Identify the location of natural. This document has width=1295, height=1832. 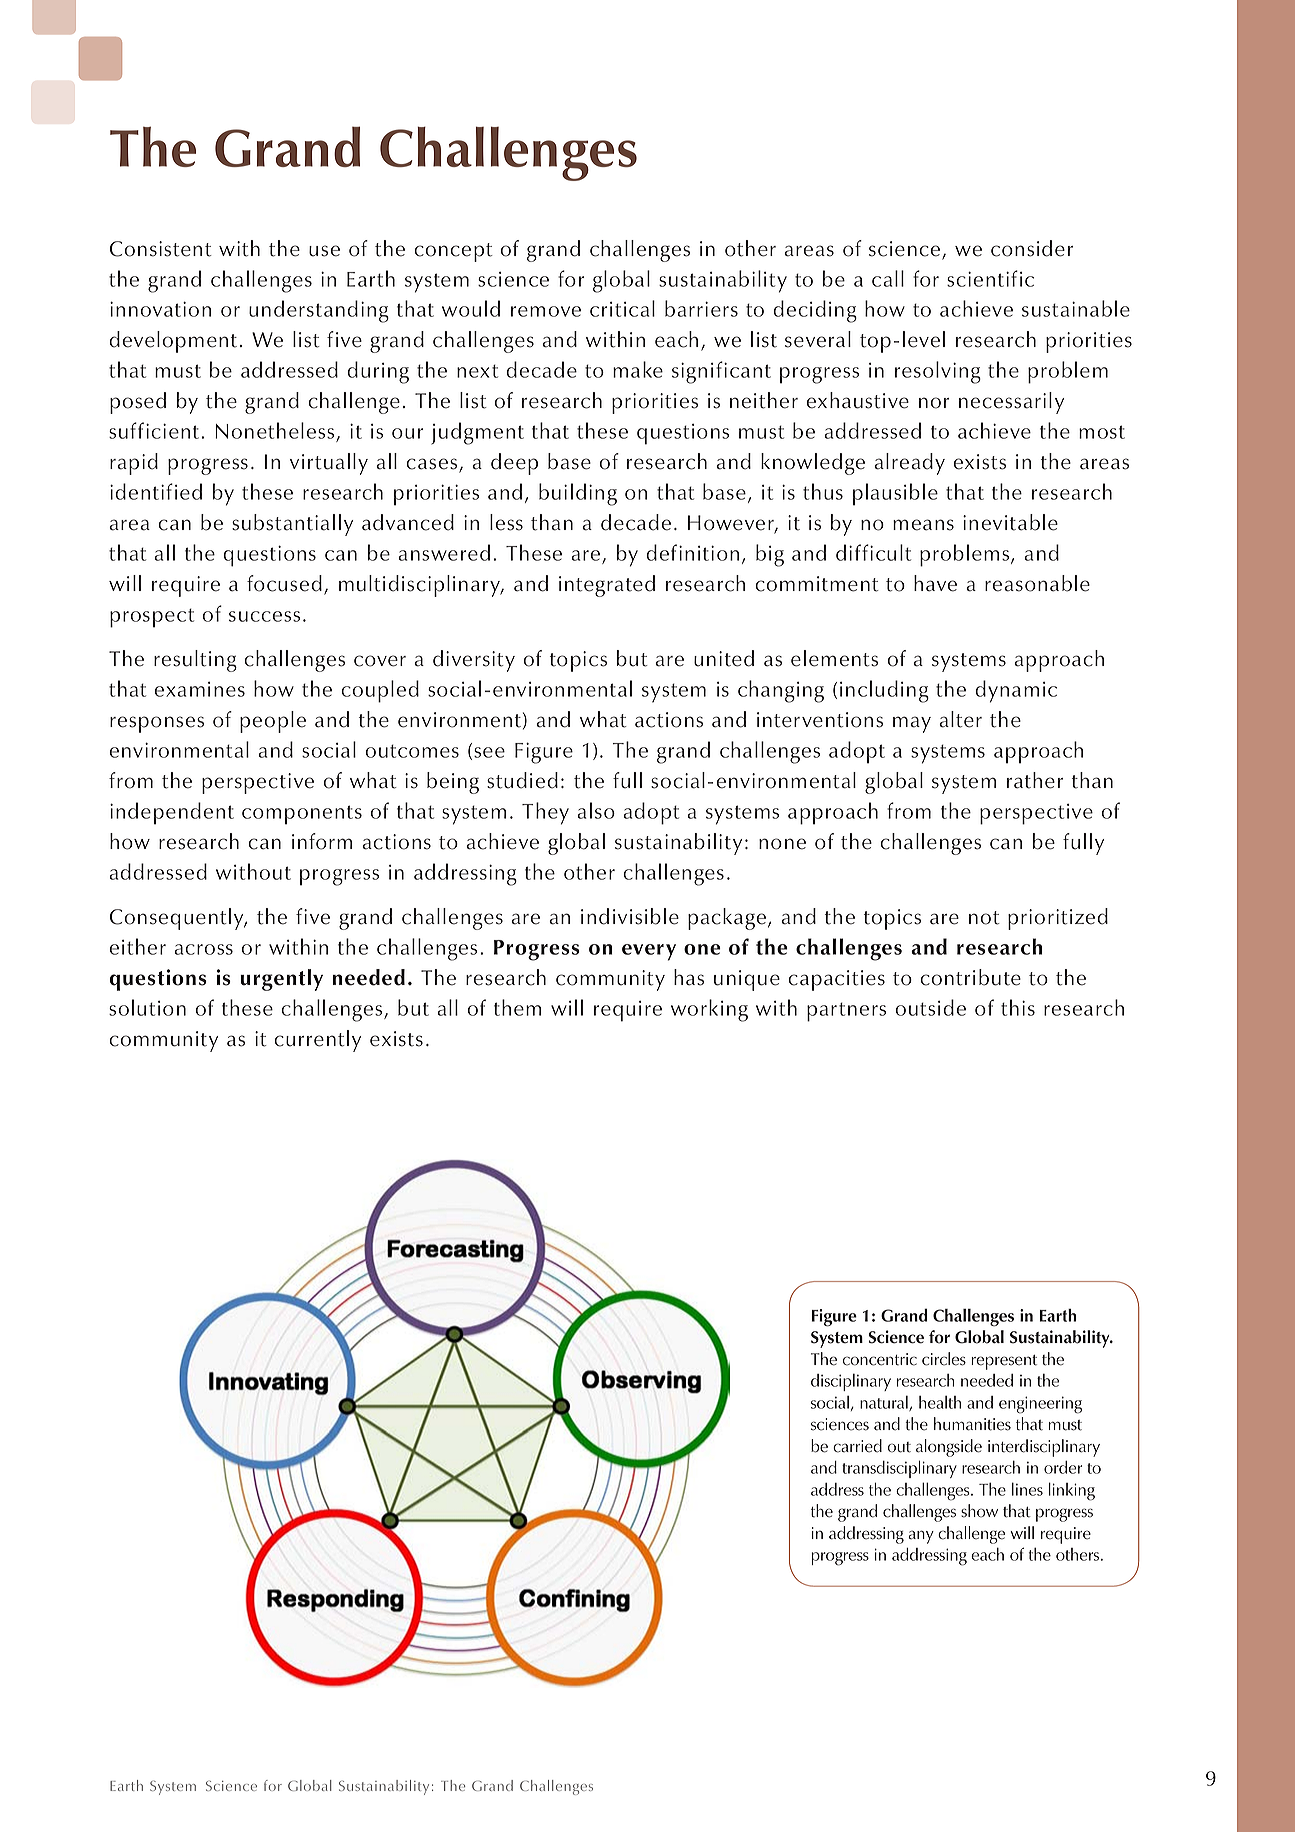
(885, 1403).
